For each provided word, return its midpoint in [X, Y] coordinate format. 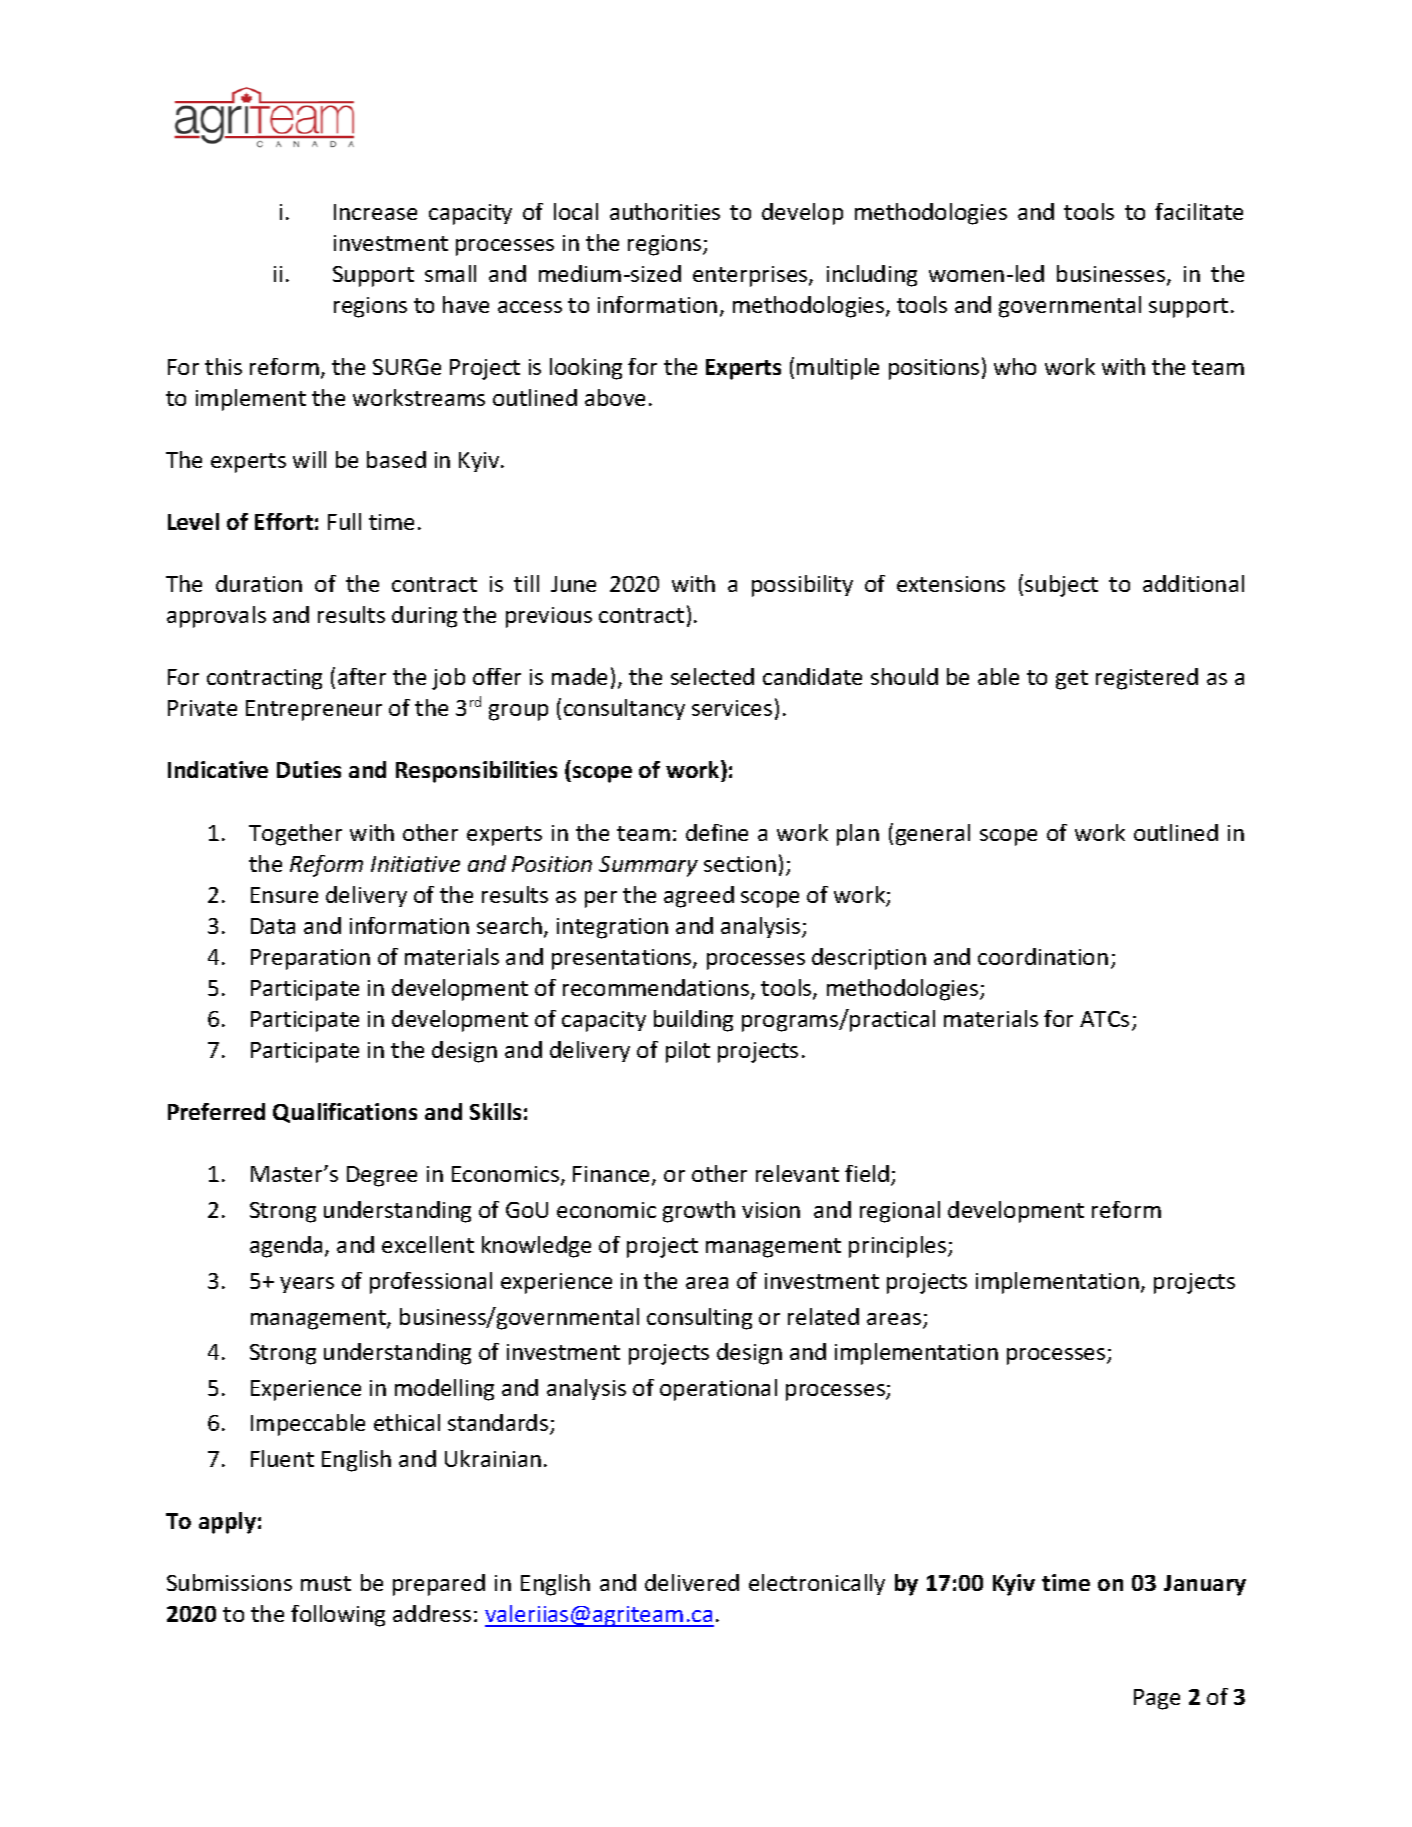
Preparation [310, 959]
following [338, 1616]
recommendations [657, 989]
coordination [1043, 956]
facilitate [1199, 211]
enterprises [751, 276]
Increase [375, 212]
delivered [692, 1582]
